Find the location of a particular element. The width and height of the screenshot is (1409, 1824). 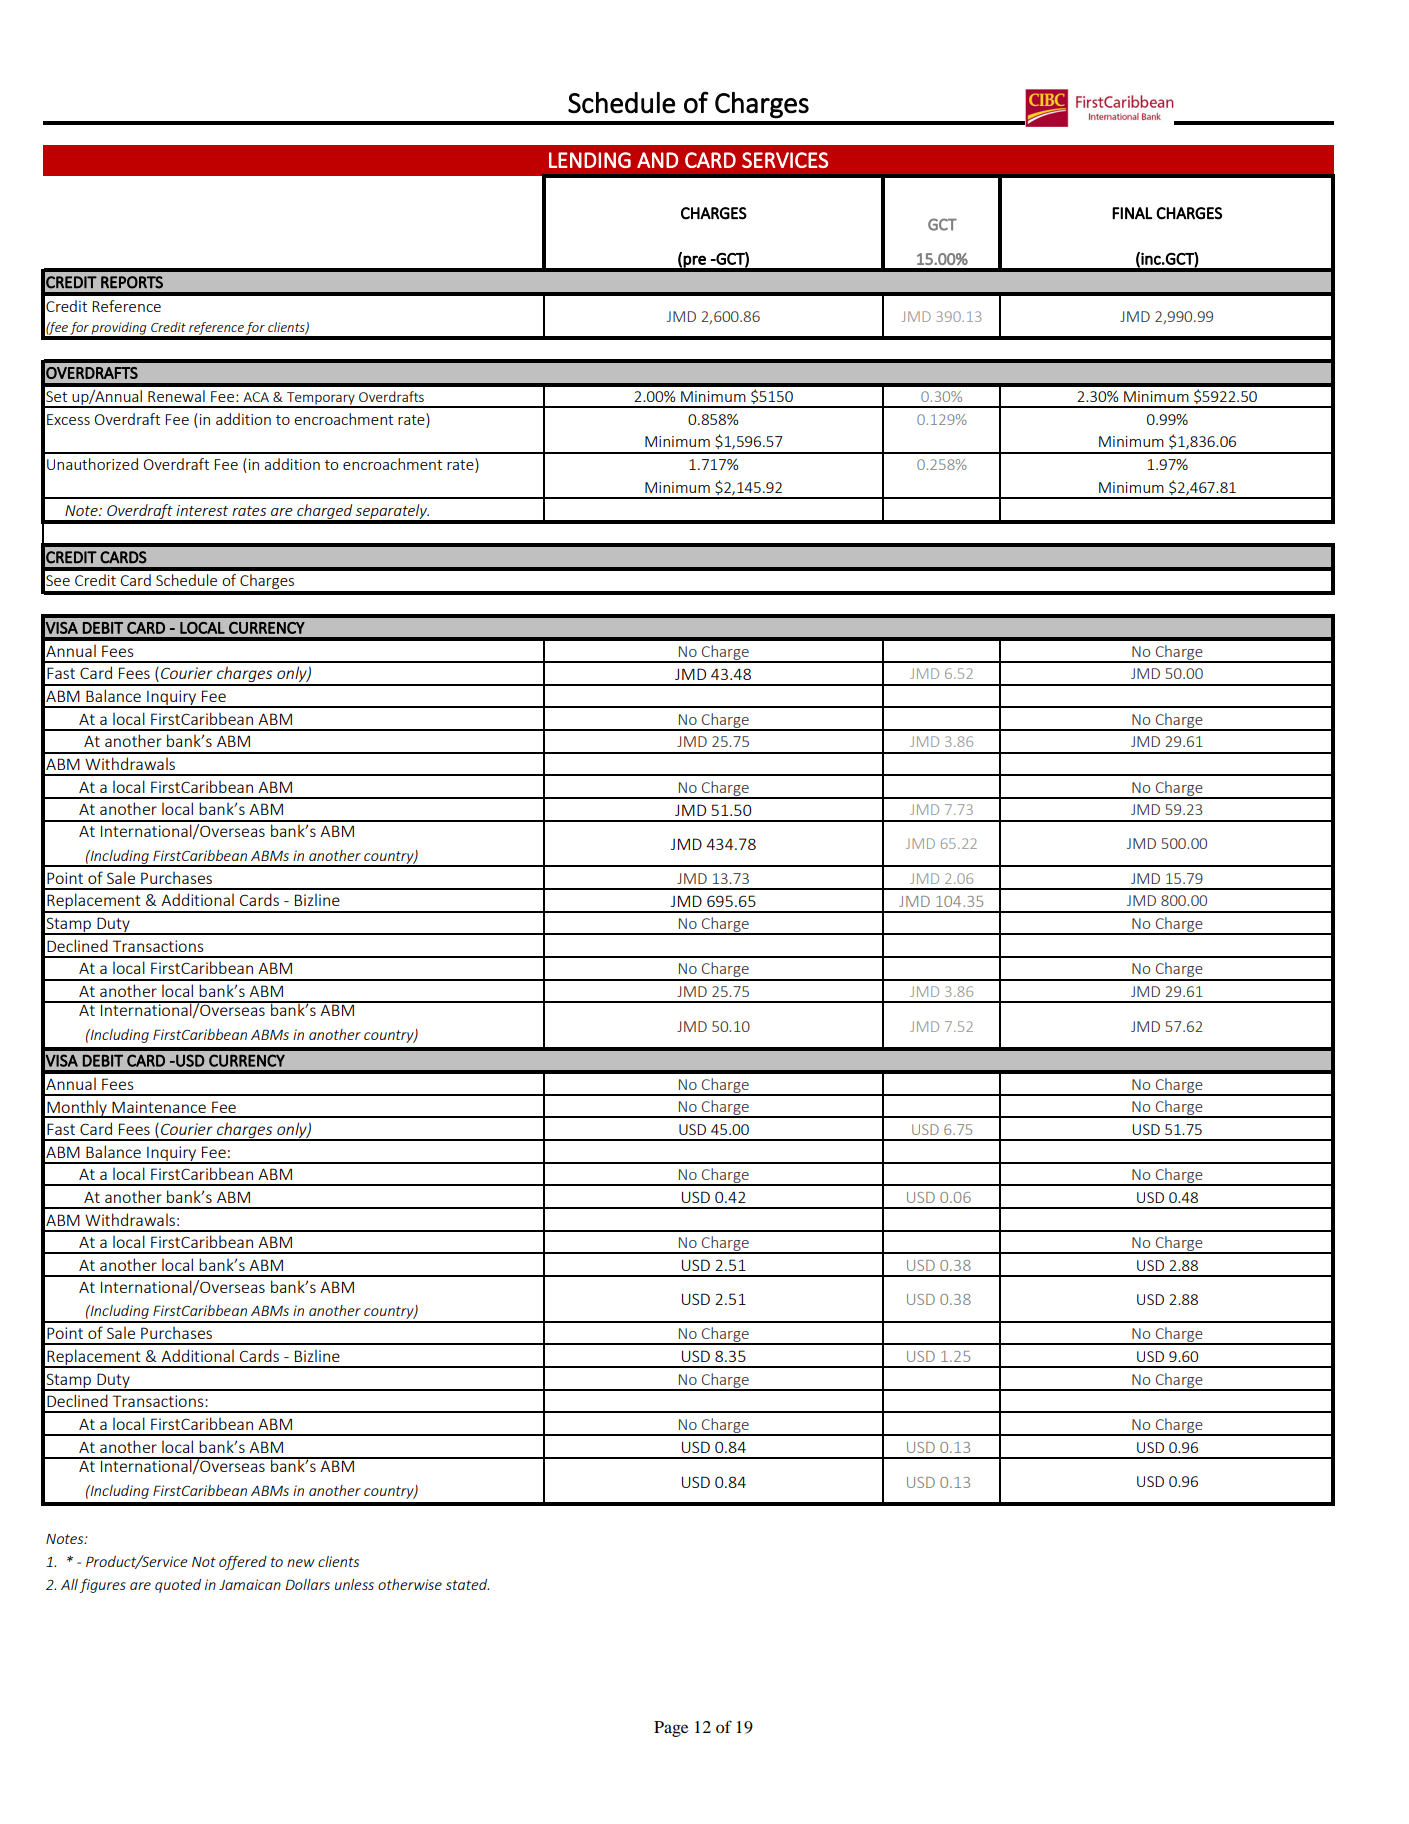

stated is located at coordinates (467, 1584).
